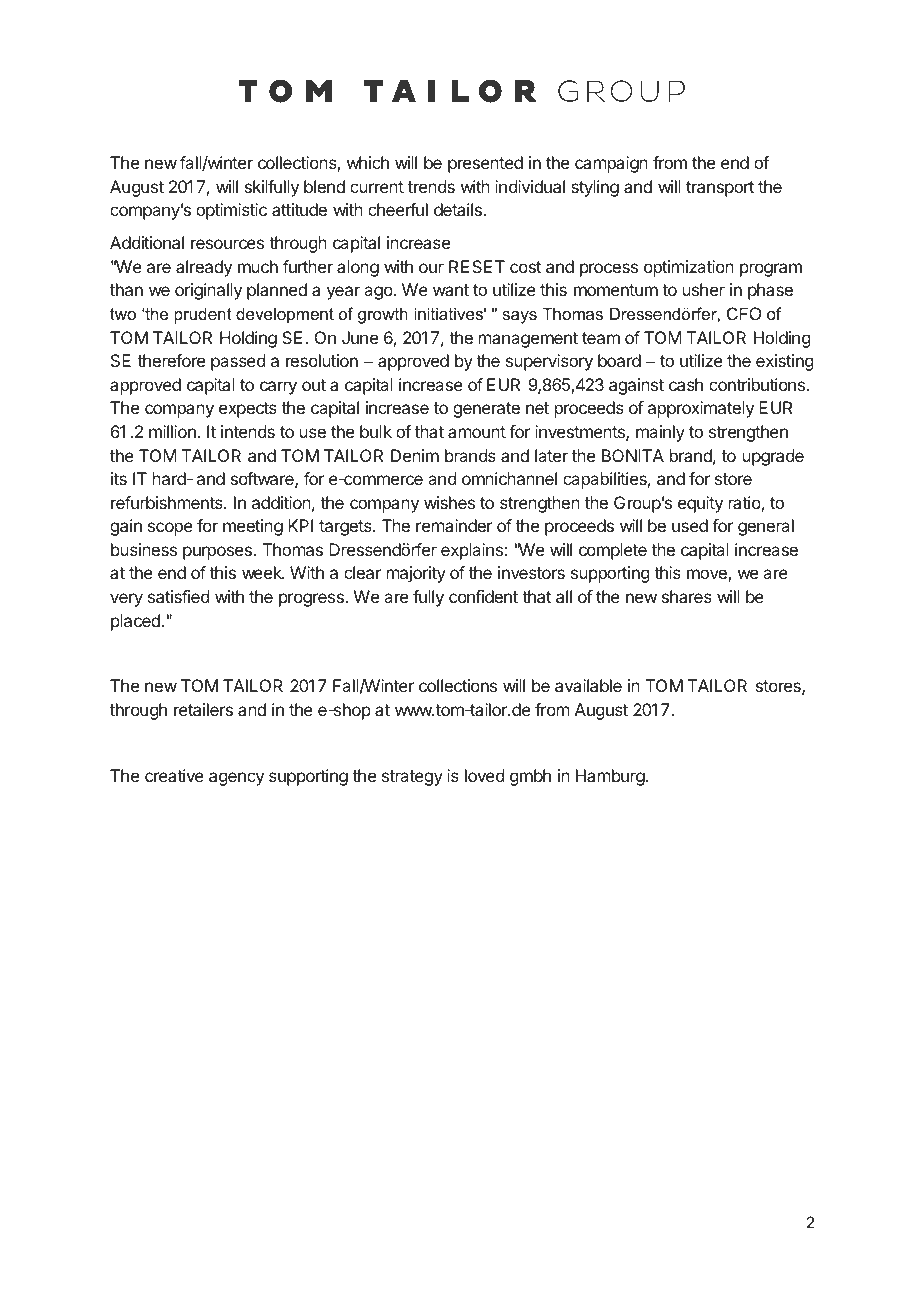 The image size is (924, 1308). Describe the element at coordinates (231, 211) in the screenshot. I see `optimistic` at that location.
